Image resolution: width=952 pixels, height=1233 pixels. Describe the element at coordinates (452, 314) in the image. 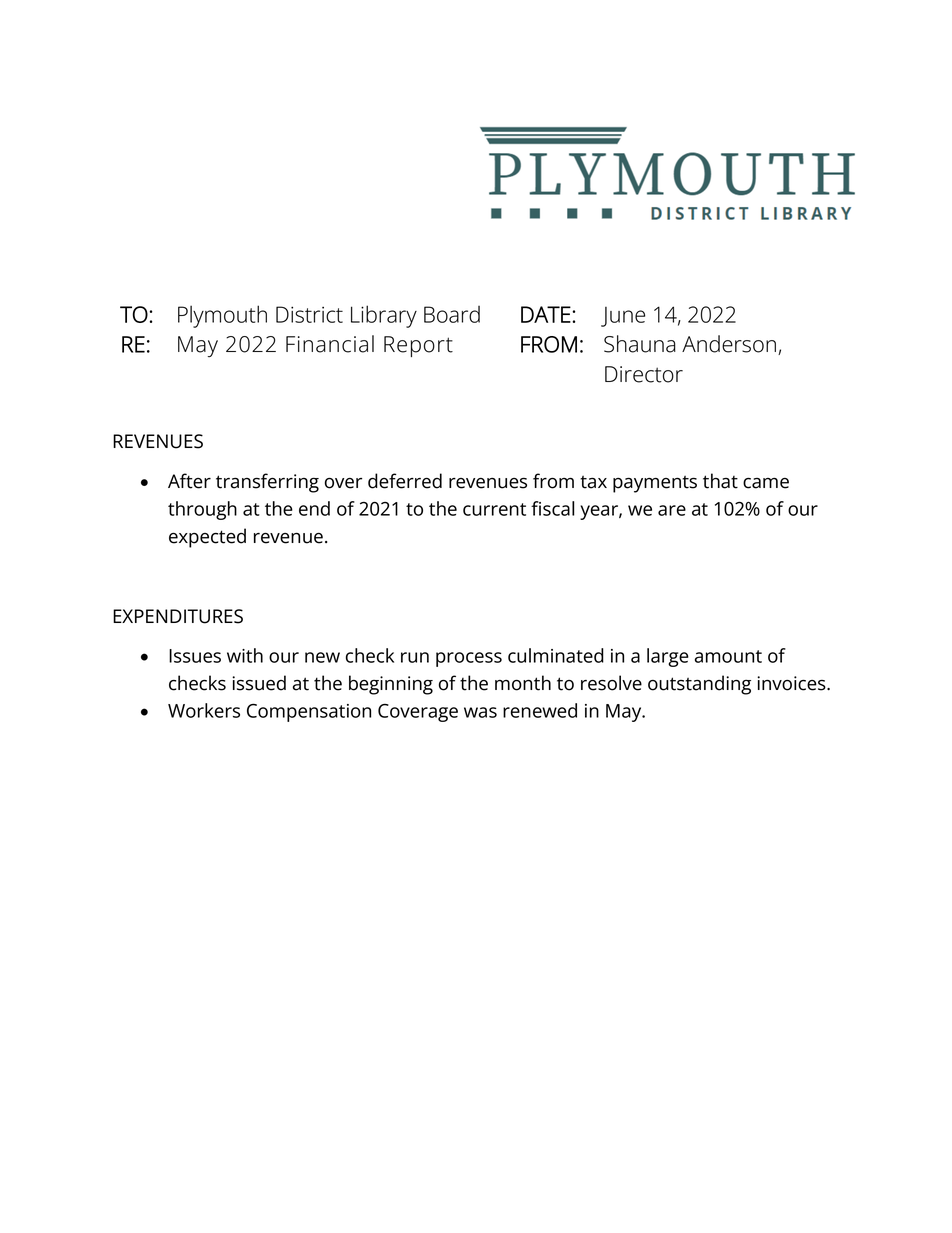

I see `Board` at that location.
